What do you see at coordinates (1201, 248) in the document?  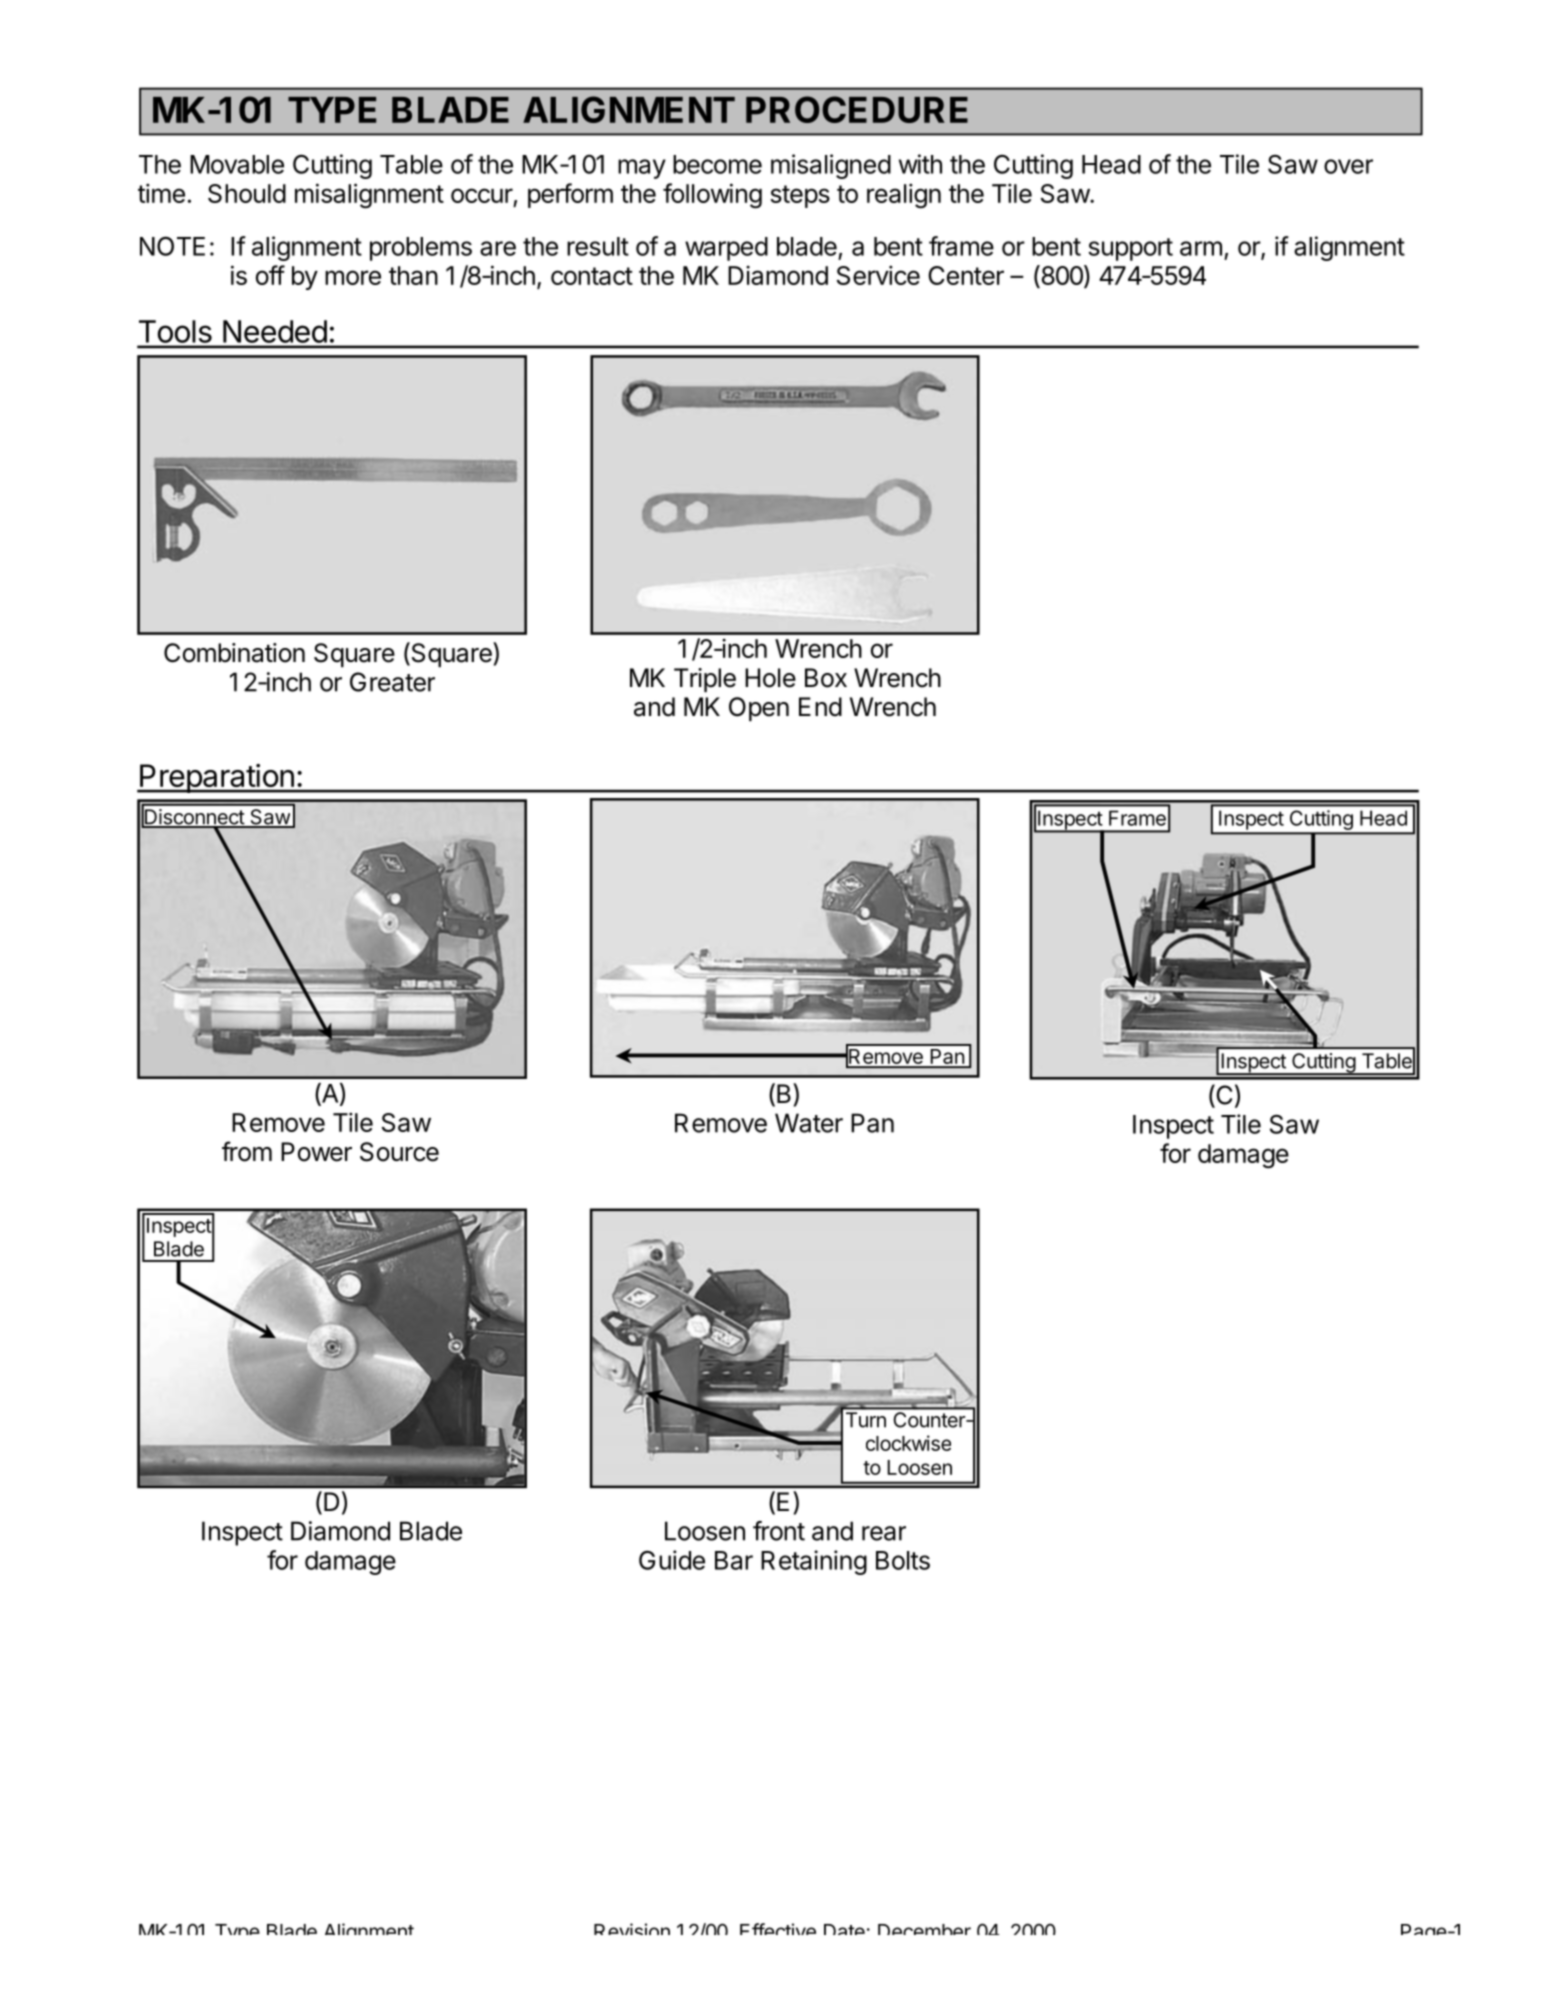 I see `arm` at bounding box center [1201, 248].
